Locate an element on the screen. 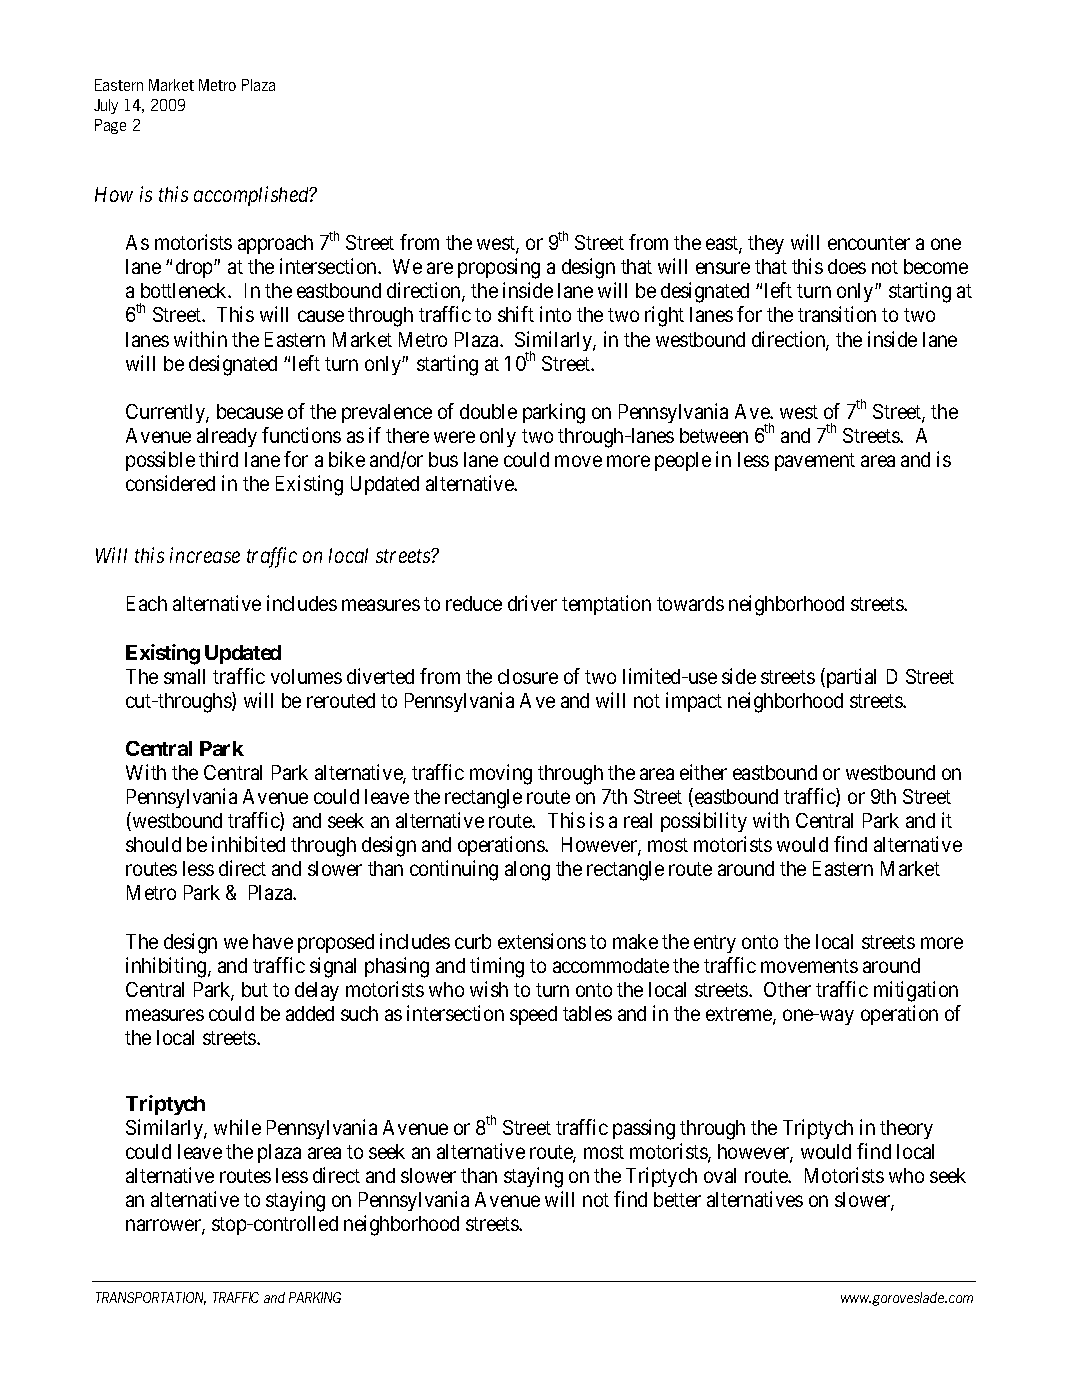 The width and height of the screenshot is (1068, 1382). Page is located at coordinates (110, 126).
